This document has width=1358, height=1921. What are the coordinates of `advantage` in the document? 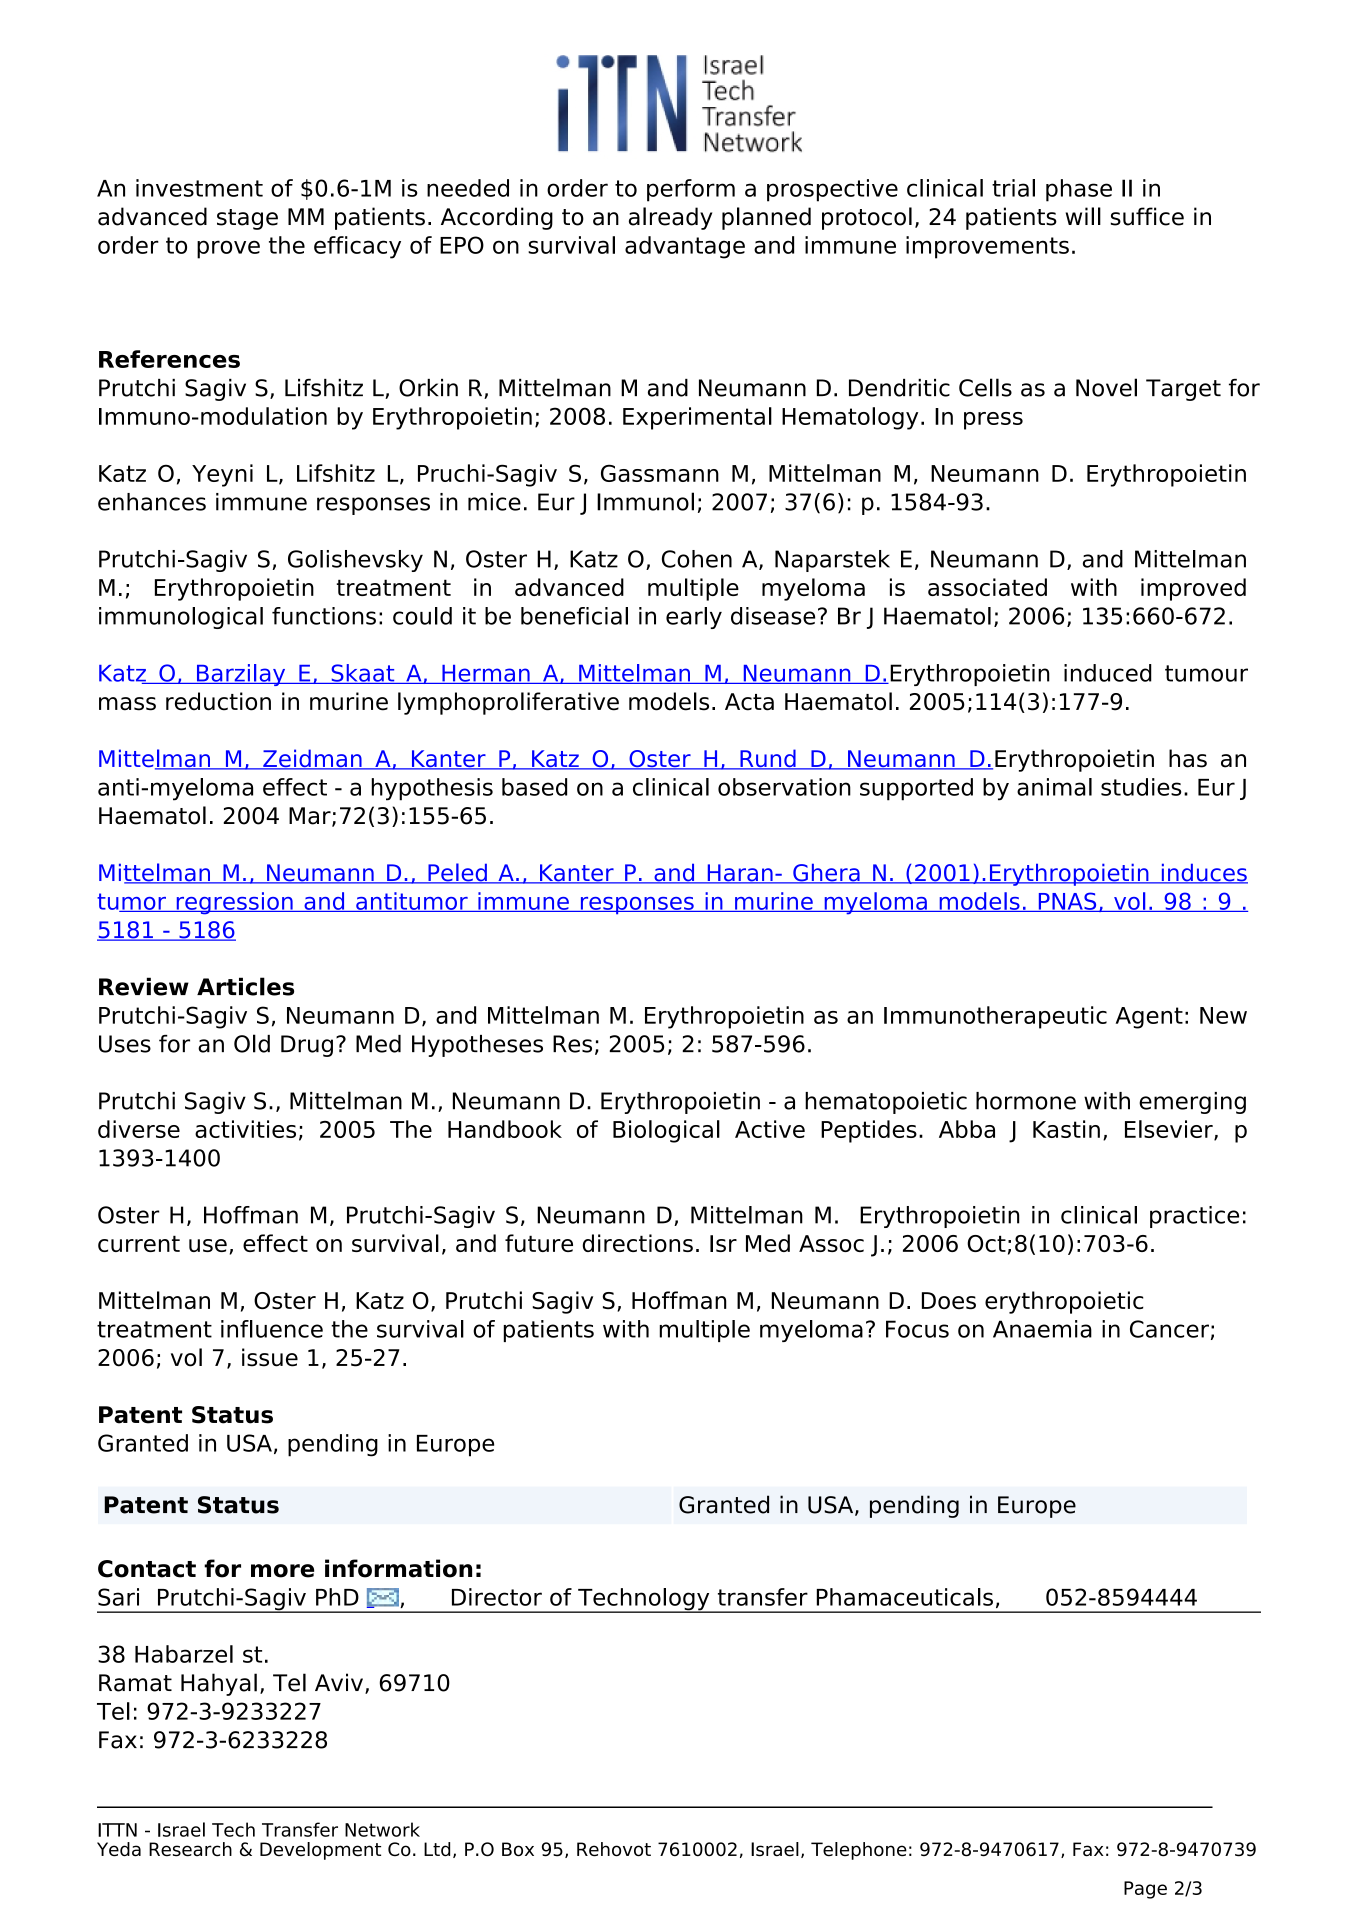 It's located at (685, 247).
